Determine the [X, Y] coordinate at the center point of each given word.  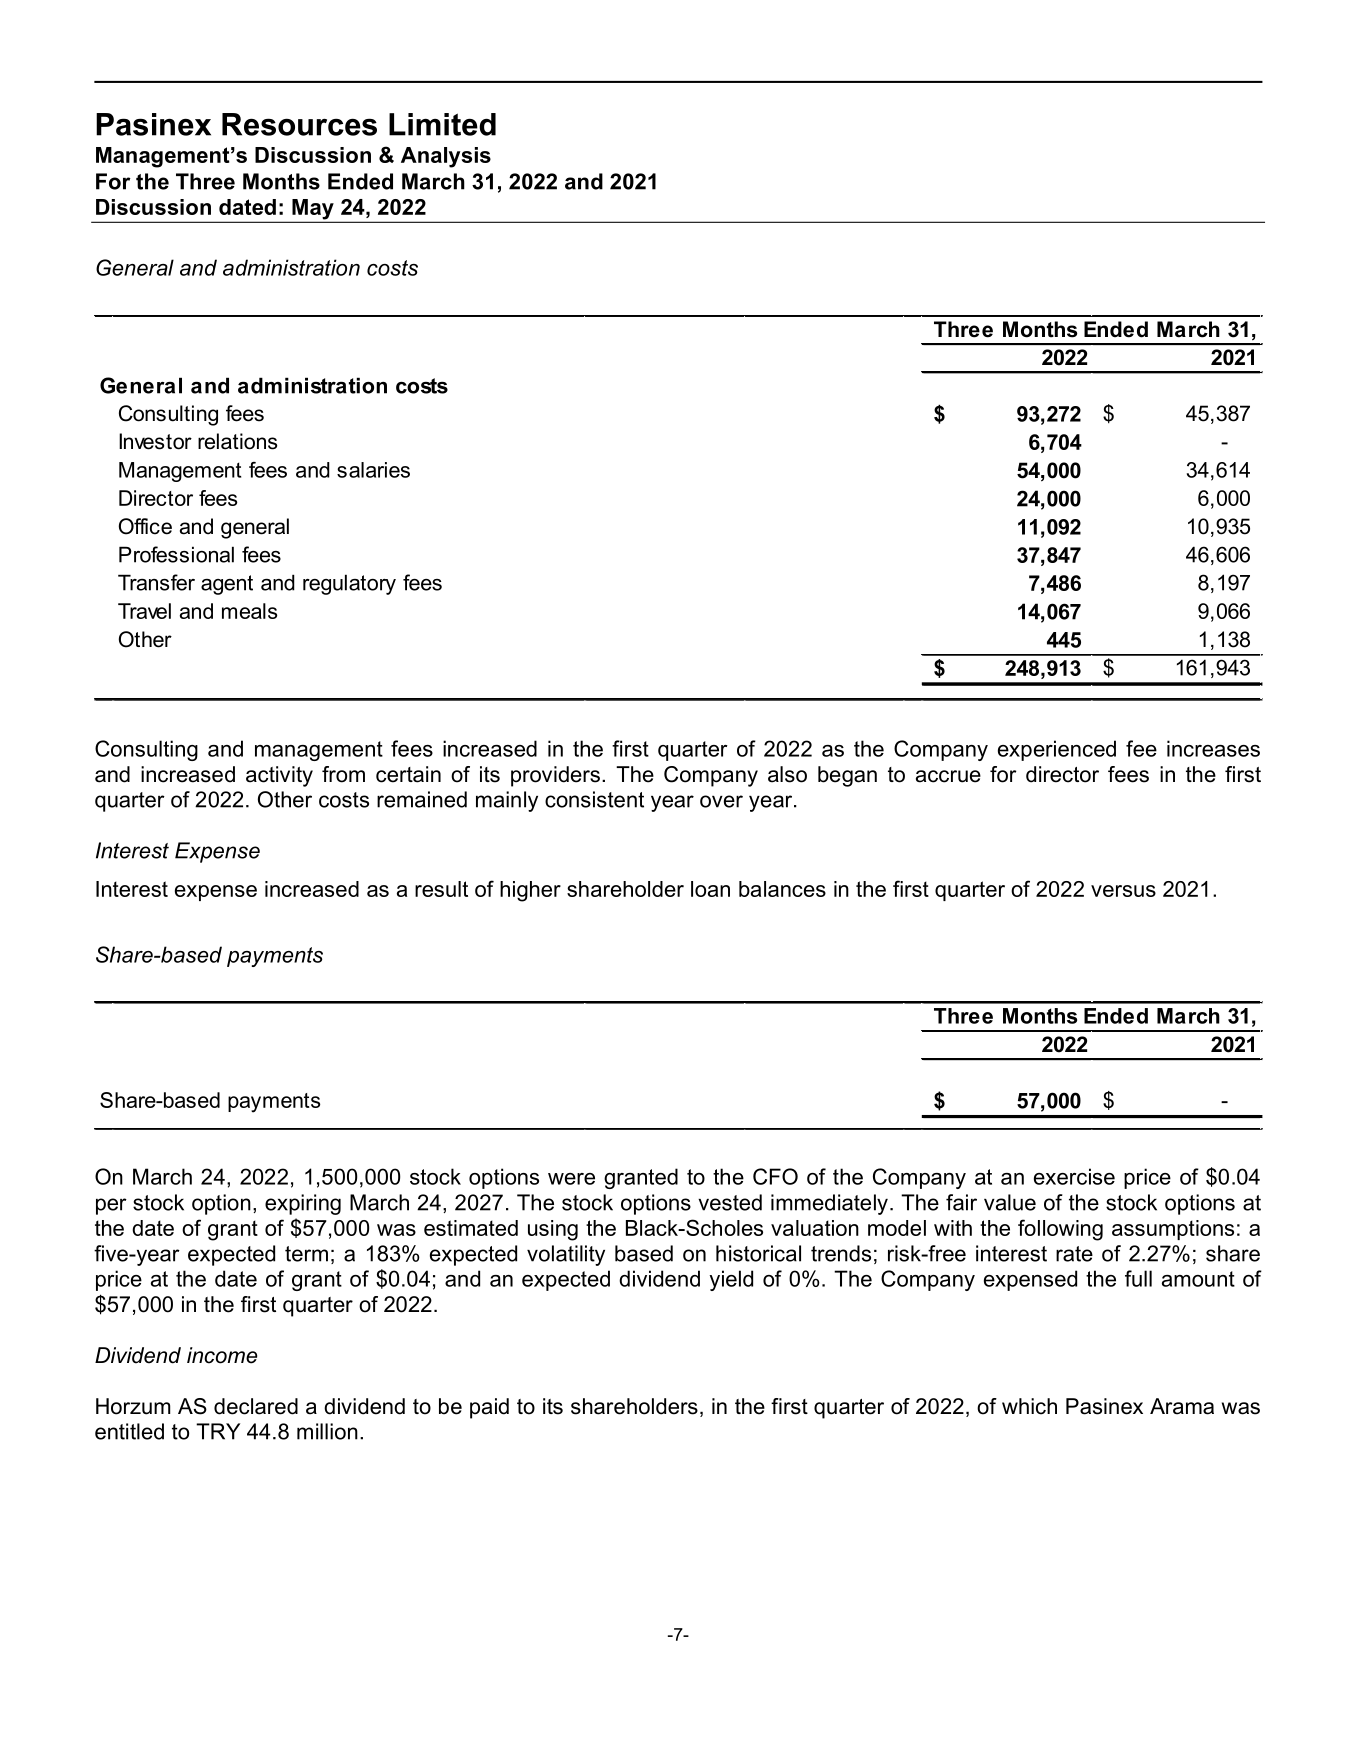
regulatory [349, 584]
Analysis [446, 157]
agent [227, 585]
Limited [442, 124]
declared [256, 1406]
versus [1123, 891]
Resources [299, 124]
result [441, 889]
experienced [1057, 750]
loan [710, 889]
